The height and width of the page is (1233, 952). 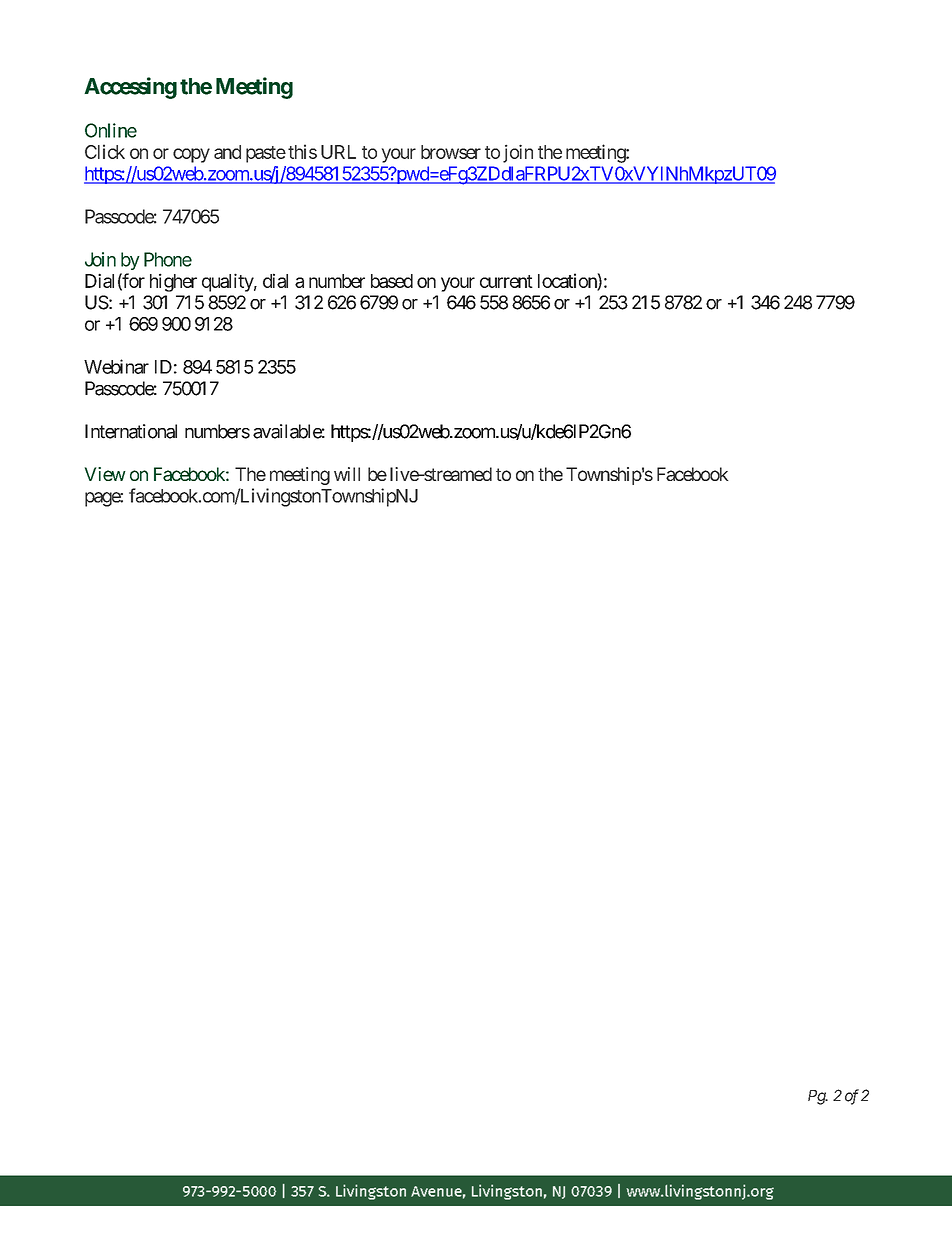 What do you see at coordinates (338, 152) in the page?
I see `URL` at bounding box center [338, 152].
